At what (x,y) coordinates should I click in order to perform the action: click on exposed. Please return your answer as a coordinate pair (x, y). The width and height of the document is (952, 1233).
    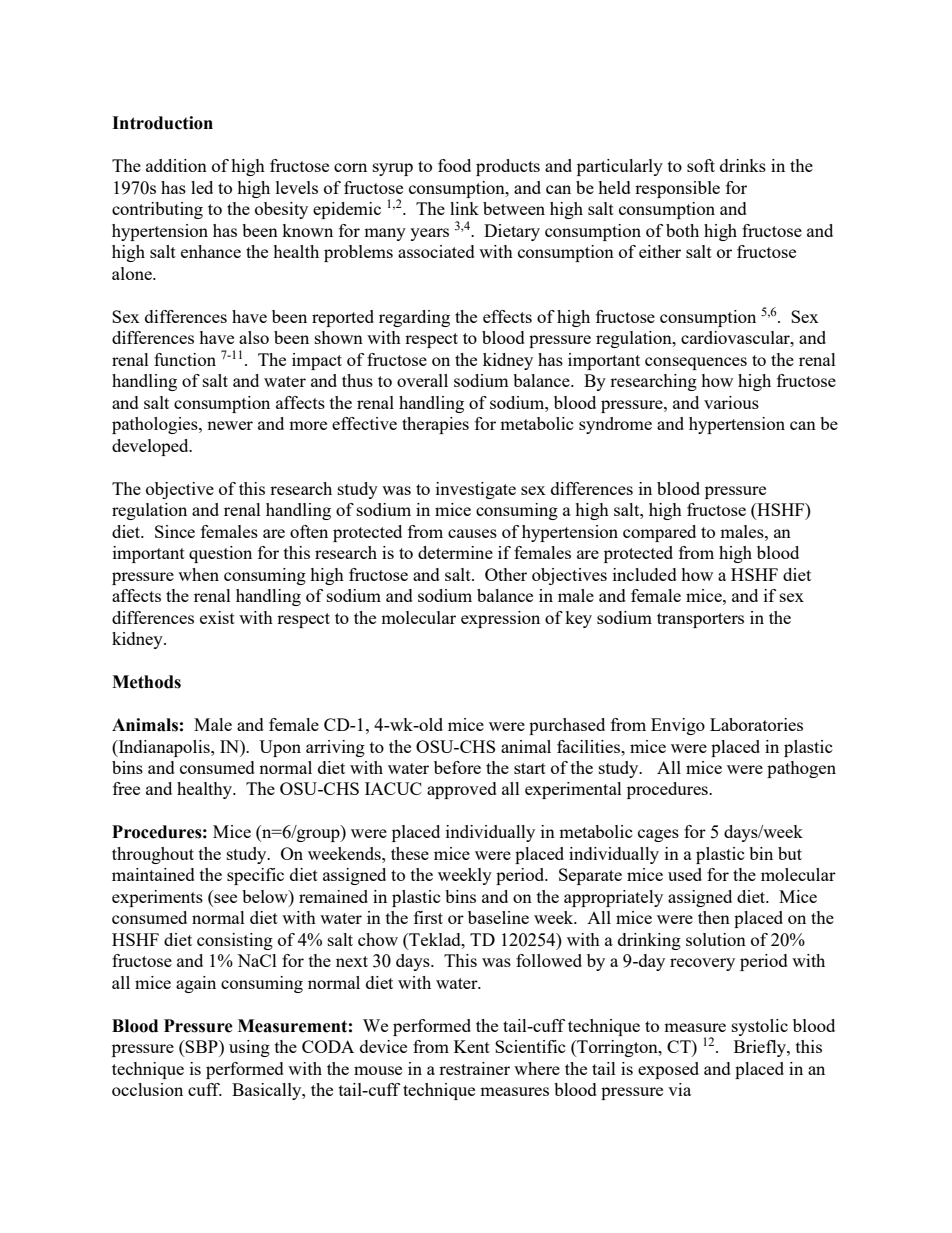
    Looking at the image, I should click on (668, 1070).
